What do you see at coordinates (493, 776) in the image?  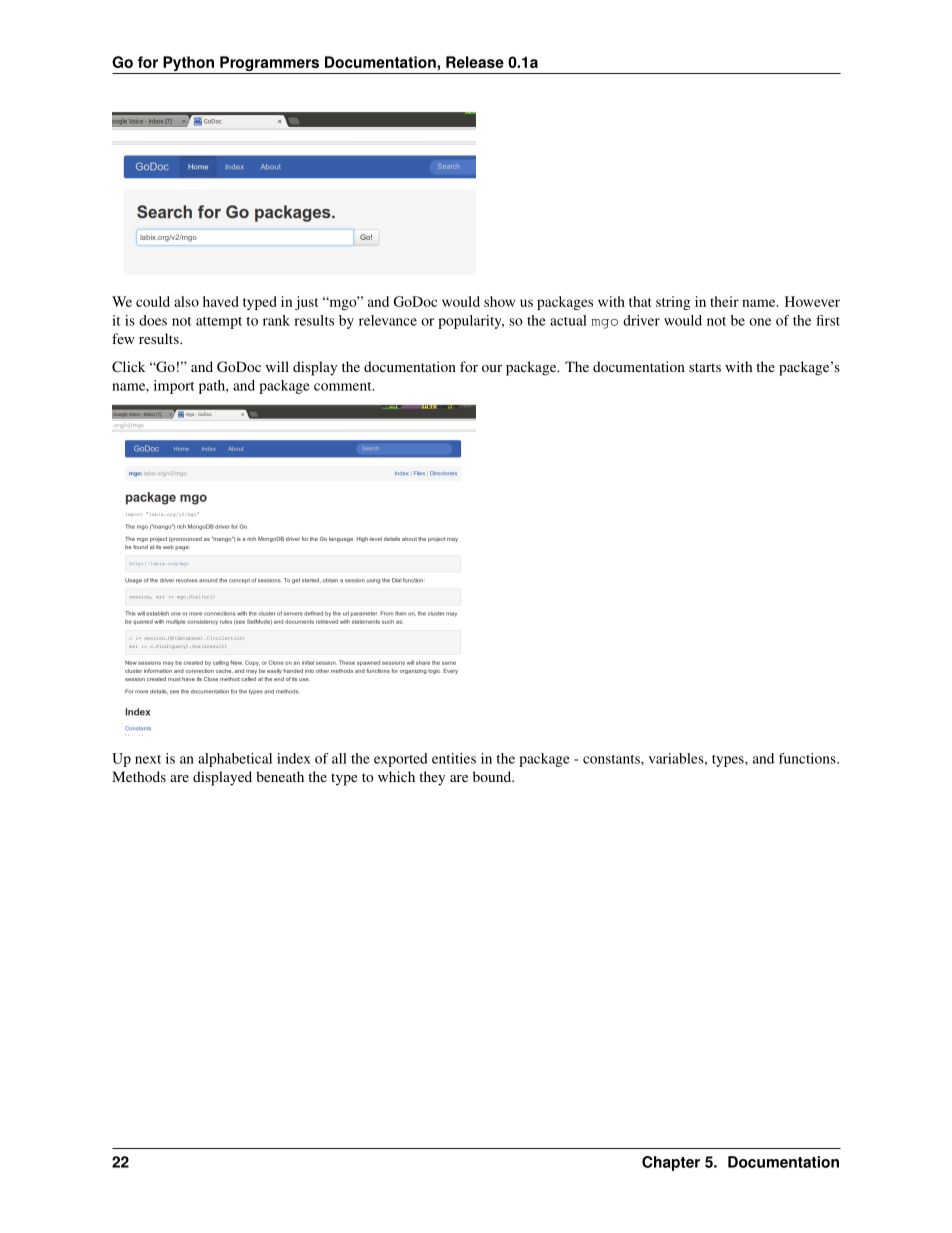 I see `bound` at bounding box center [493, 776].
